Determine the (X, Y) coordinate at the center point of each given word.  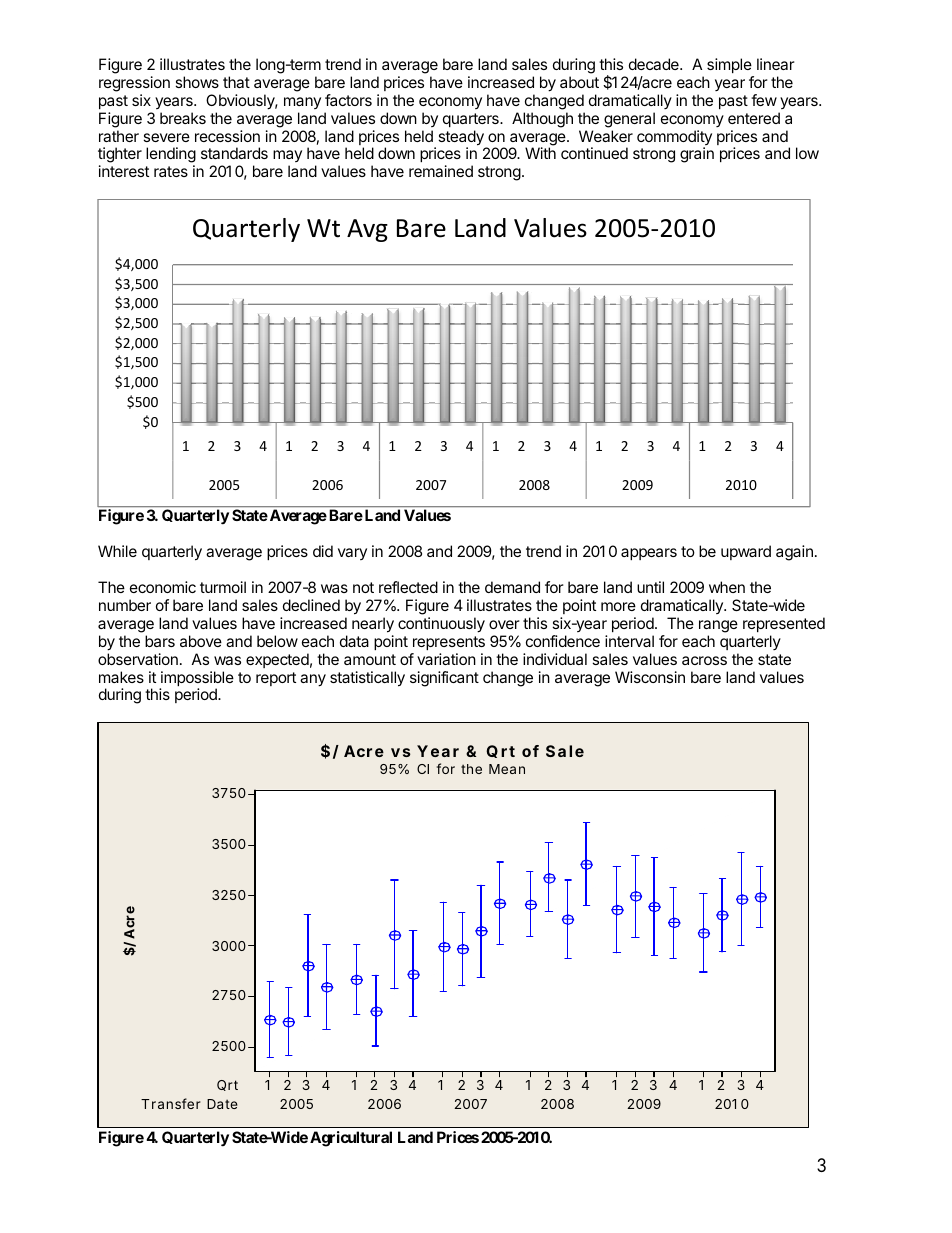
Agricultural (351, 1139)
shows (197, 82)
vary (352, 554)
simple (729, 65)
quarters (472, 120)
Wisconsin (650, 677)
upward (746, 552)
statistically (367, 679)
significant (444, 679)
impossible (197, 680)
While (117, 551)
